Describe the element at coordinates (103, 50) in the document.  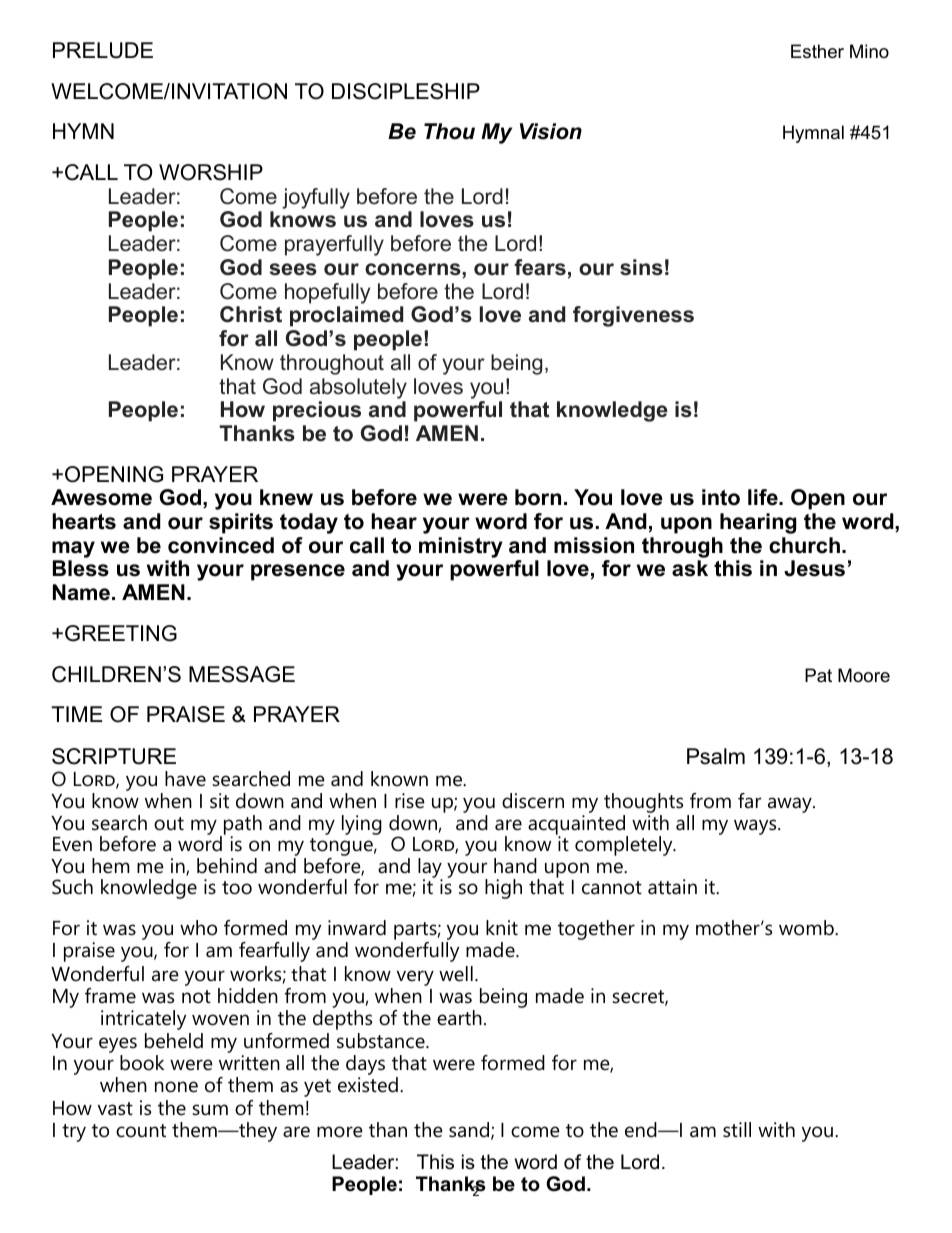
I see `PRELUDE` at that location.
